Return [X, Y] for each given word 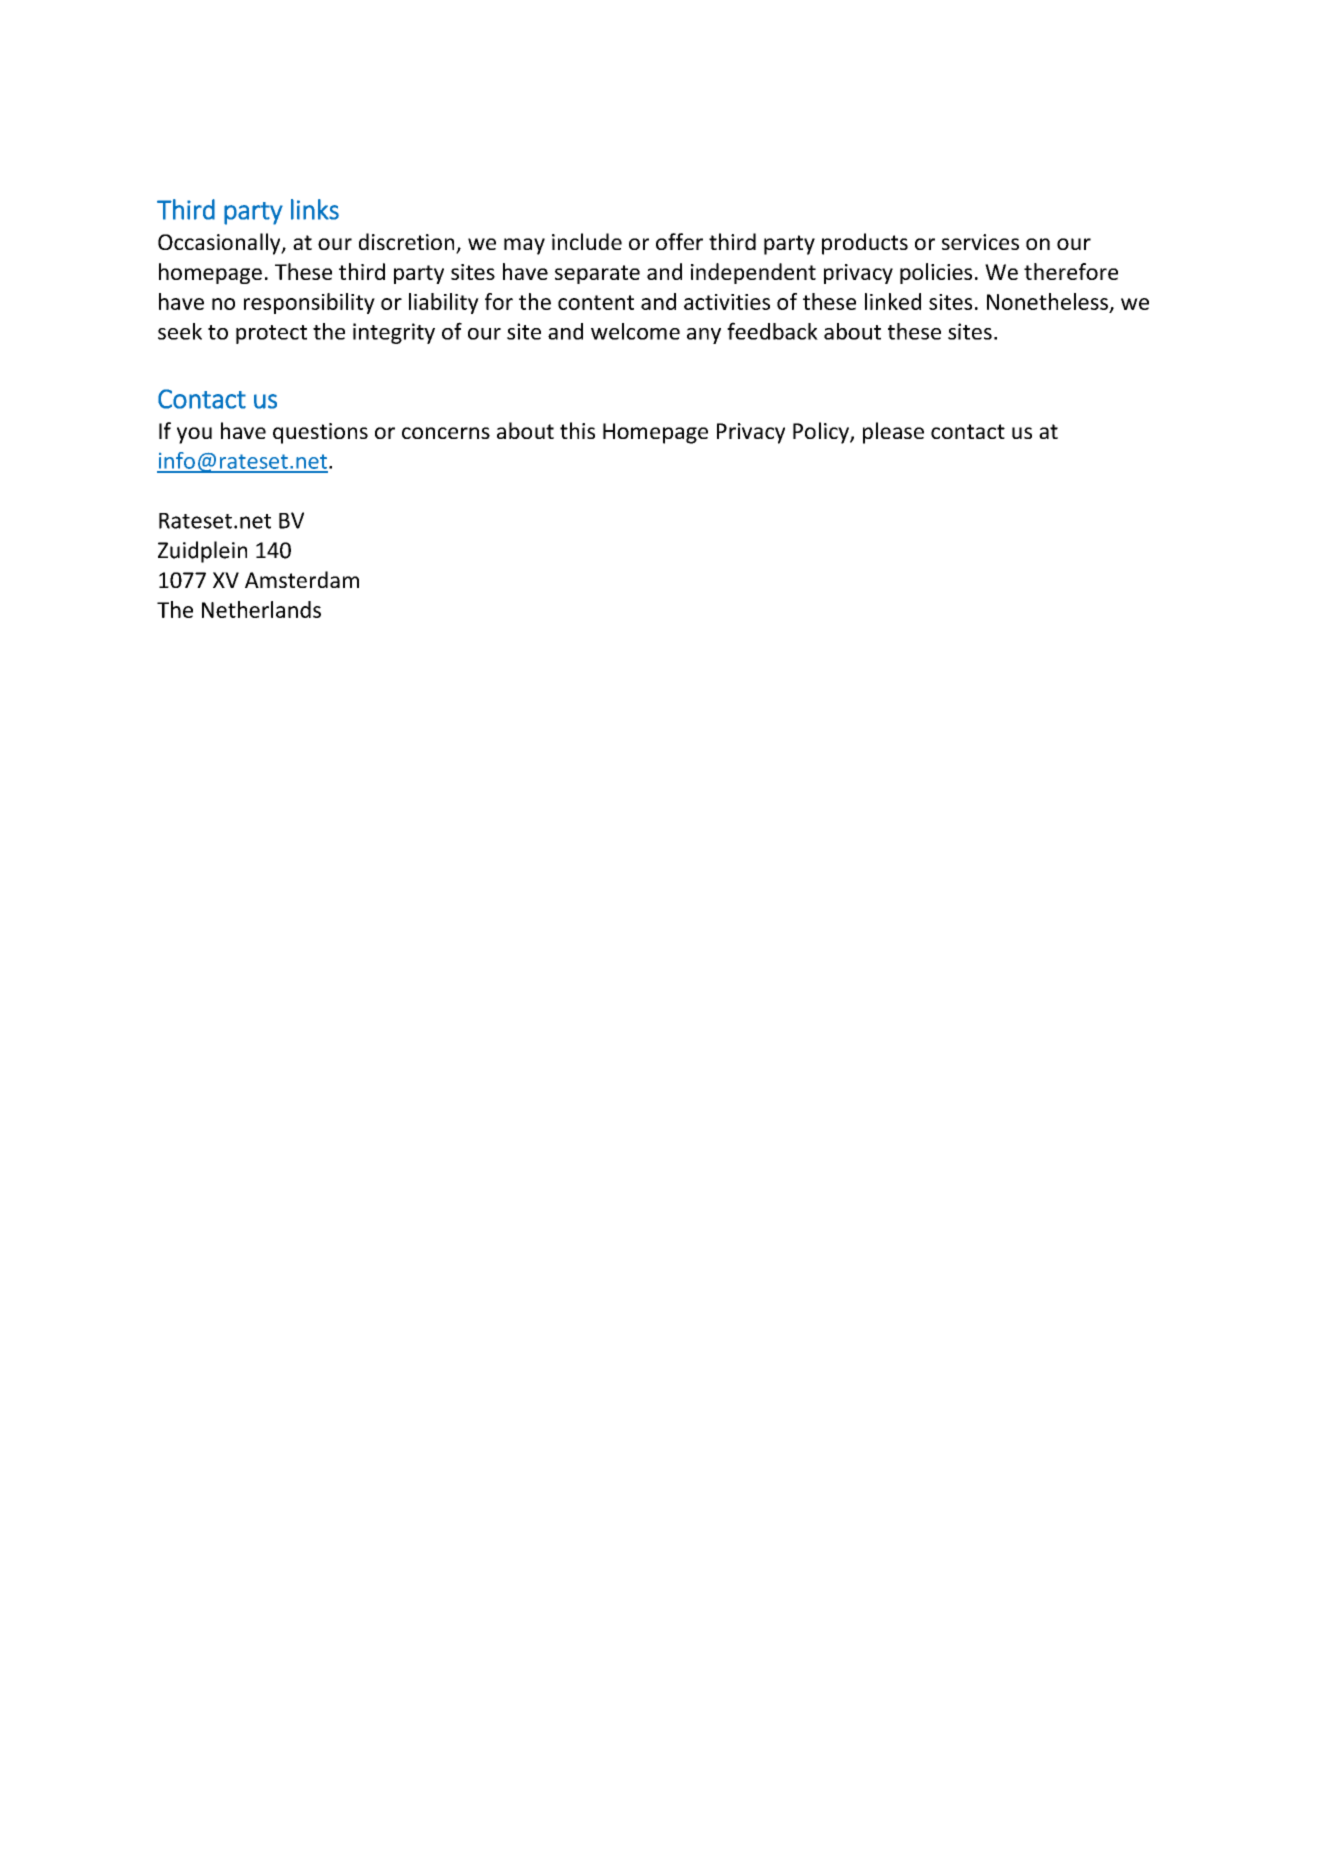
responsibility [309, 303]
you [194, 435]
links [315, 209]
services [980, 242]
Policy [822, 433]
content [596, 302]
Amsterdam [302, 579]
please [893, 433]
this [577, 430]
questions [320, 433]
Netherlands [261, 609]
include [587, 241]
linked [893, 301]
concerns [446, 433]
